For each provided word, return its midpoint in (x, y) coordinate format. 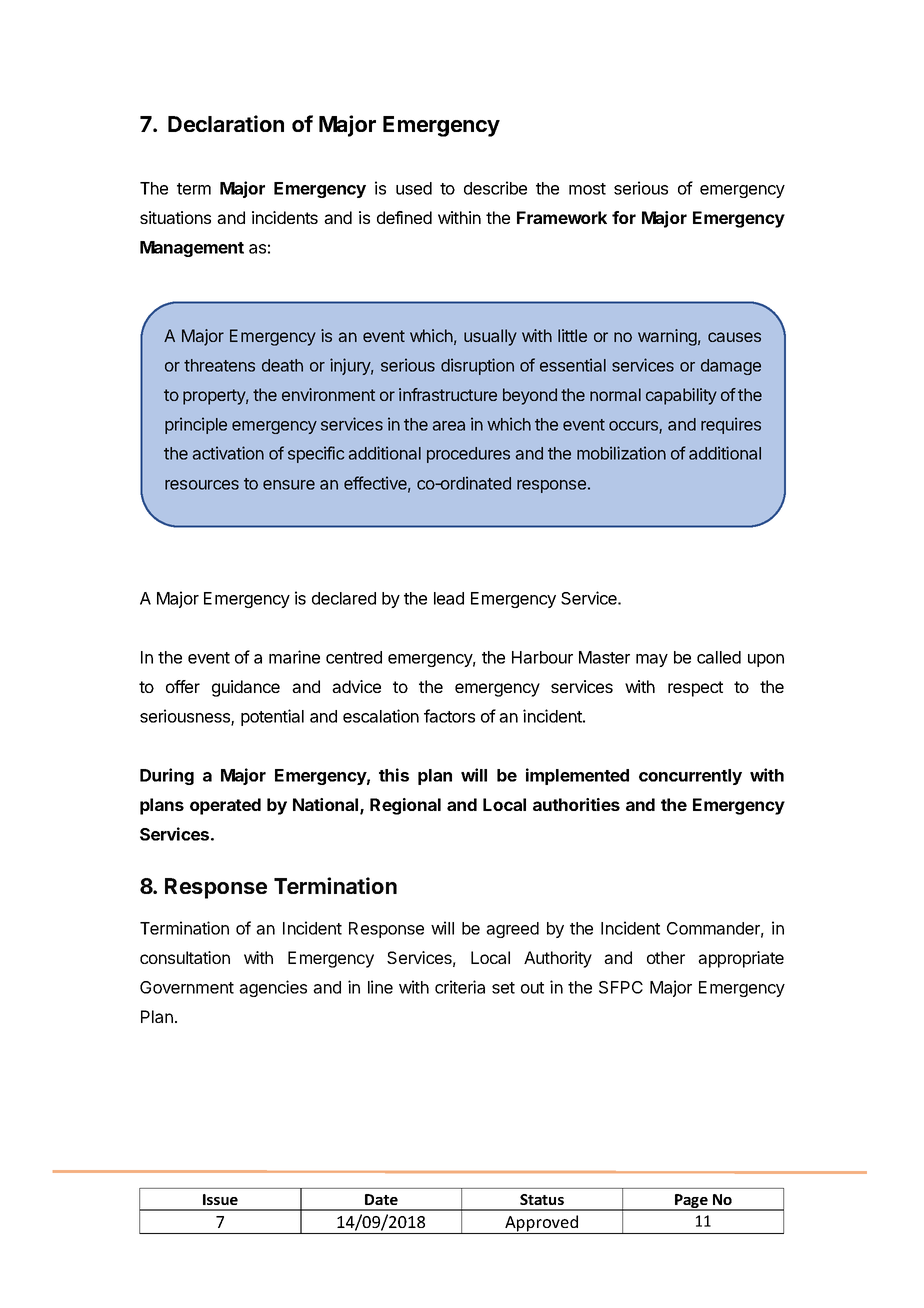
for (624, 217)
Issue (220, 1199)
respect (695, 689)
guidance (246, 688)
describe (495, 188)
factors (449, 716)
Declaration (226, 123)
